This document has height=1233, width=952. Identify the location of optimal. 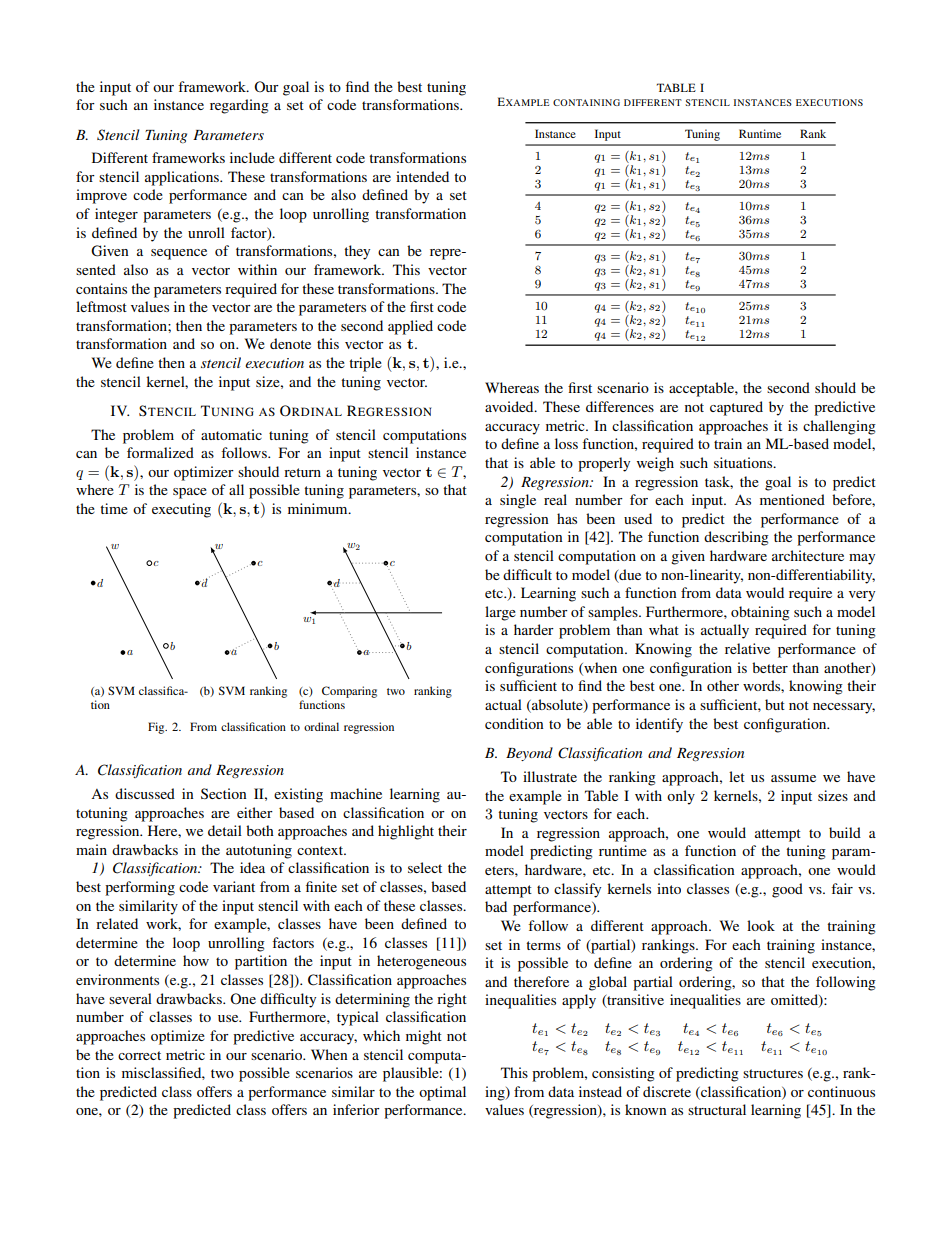
(442, 1093).
